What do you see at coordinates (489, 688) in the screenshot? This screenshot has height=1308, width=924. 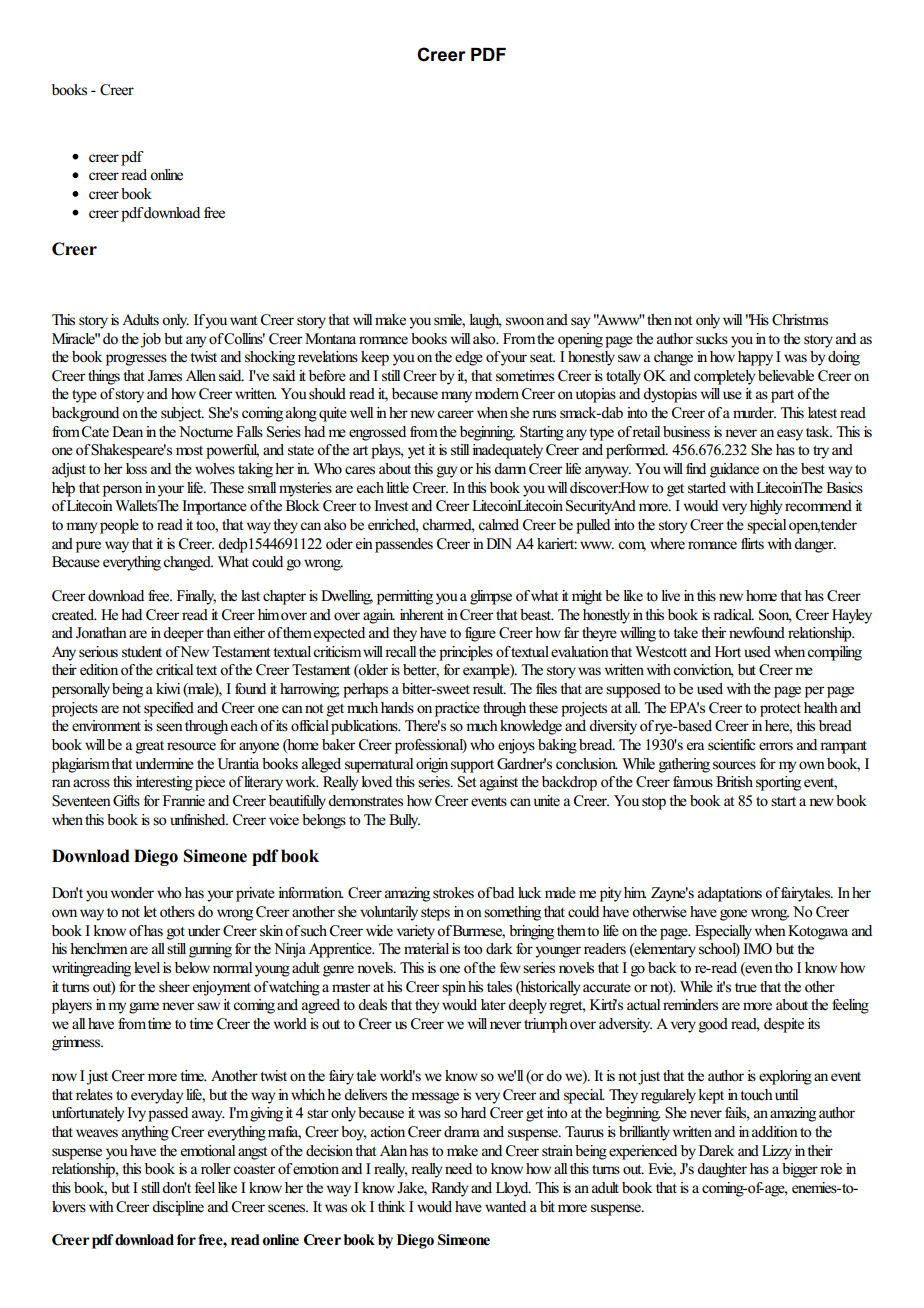 I see `result` at bounding box center [489, 688].
